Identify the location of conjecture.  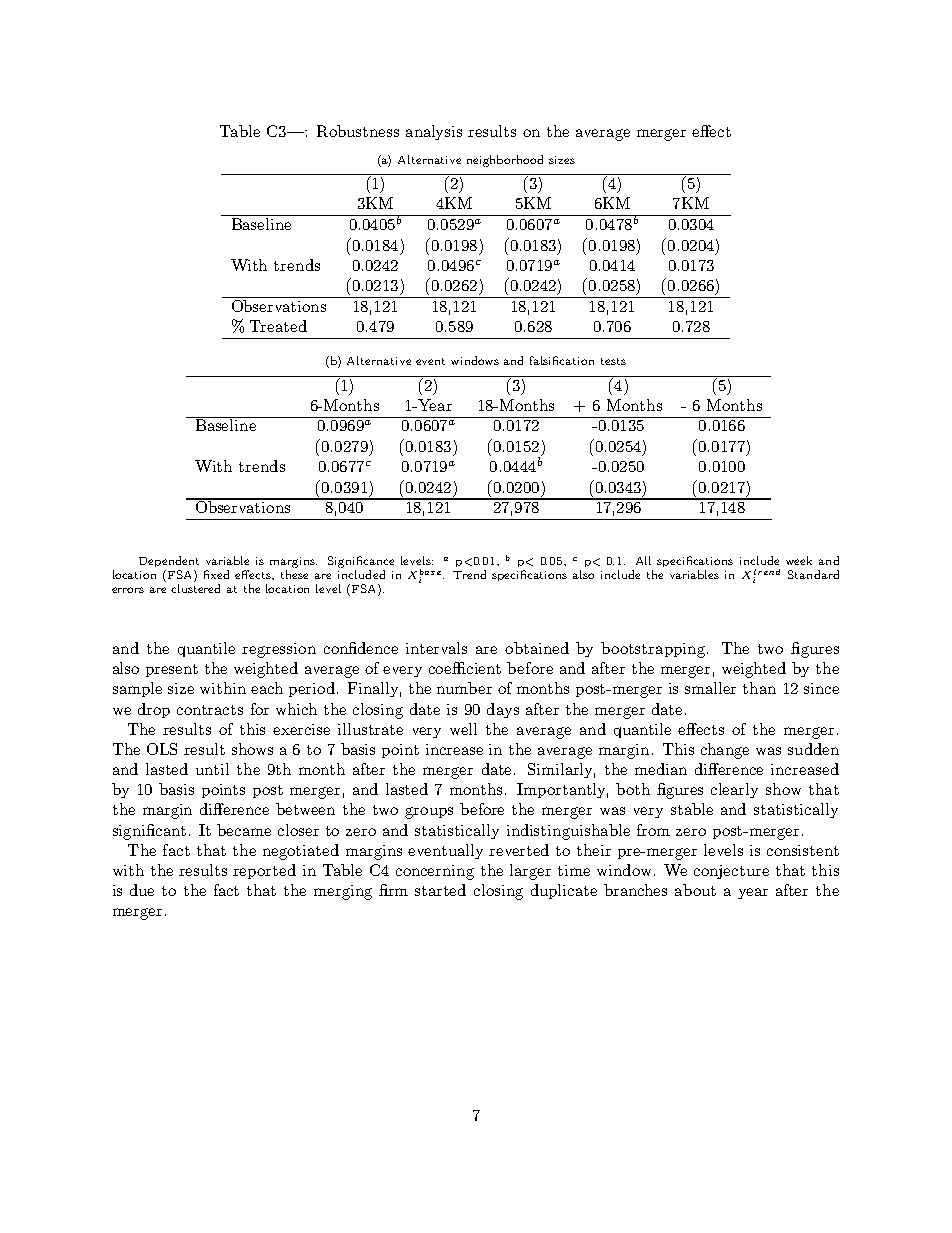
(731, 872).
